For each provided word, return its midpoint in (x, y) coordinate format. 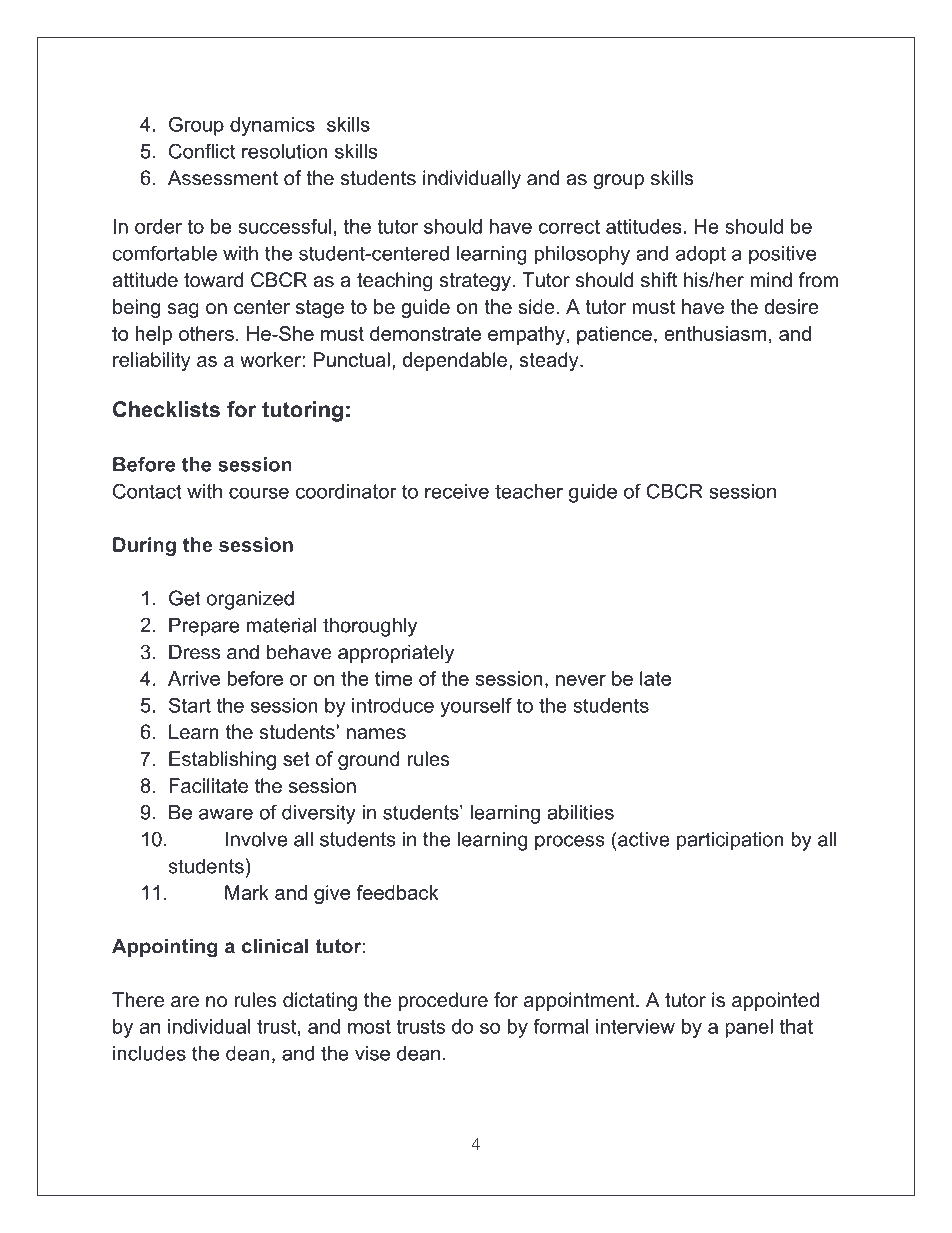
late (655, 678)
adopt (701, 255)
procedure (443, 1001)
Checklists (166, 409)
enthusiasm (715, 333)
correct (569, 226)
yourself (476, 707)
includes (149, 1053)
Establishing (222, 761)
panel (749, 1028)
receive (457, 491)
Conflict (202, 151)
